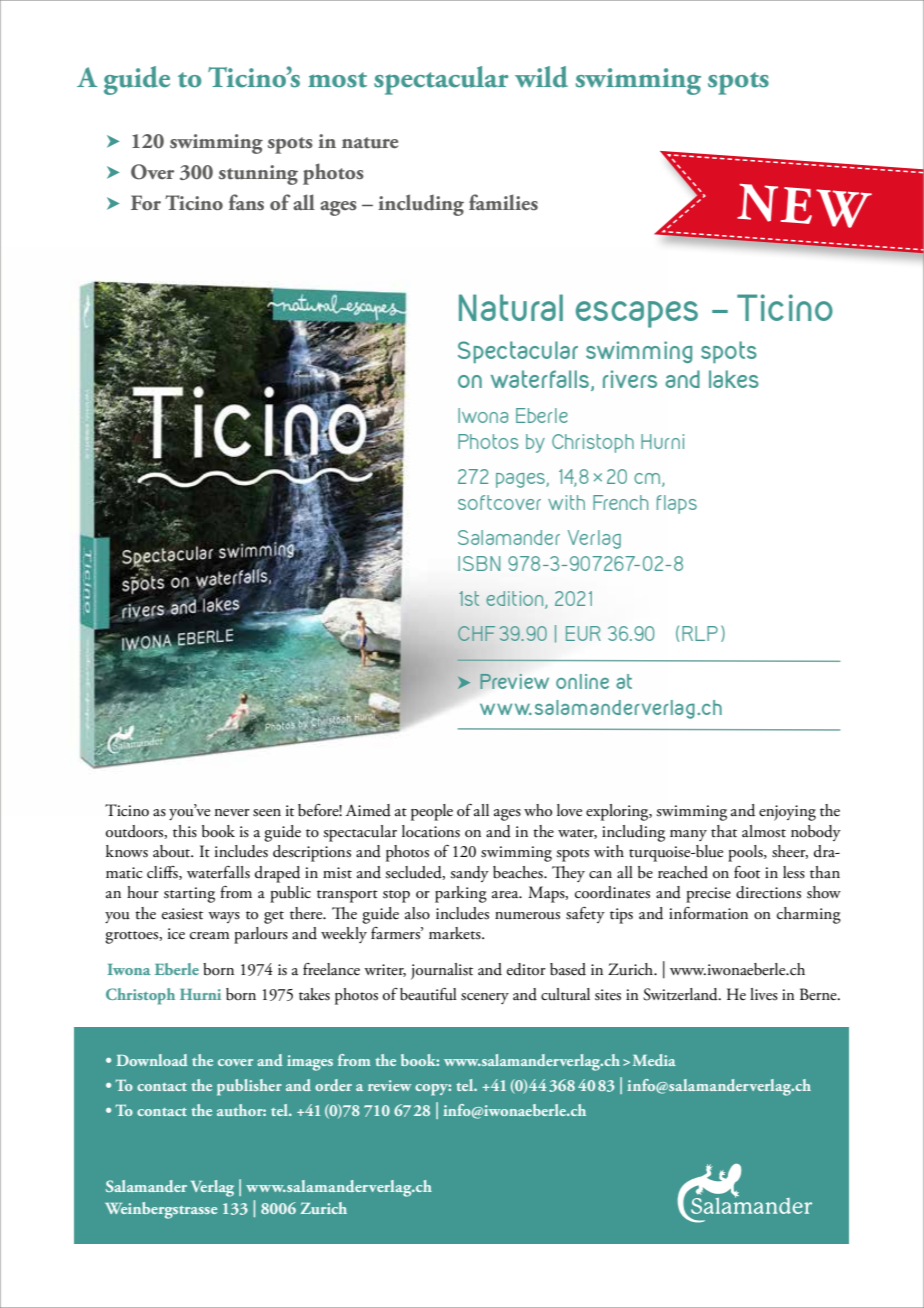 The width and height of the screenshot is (924, 1308). I want to click on stunning, so click(258, 175).
